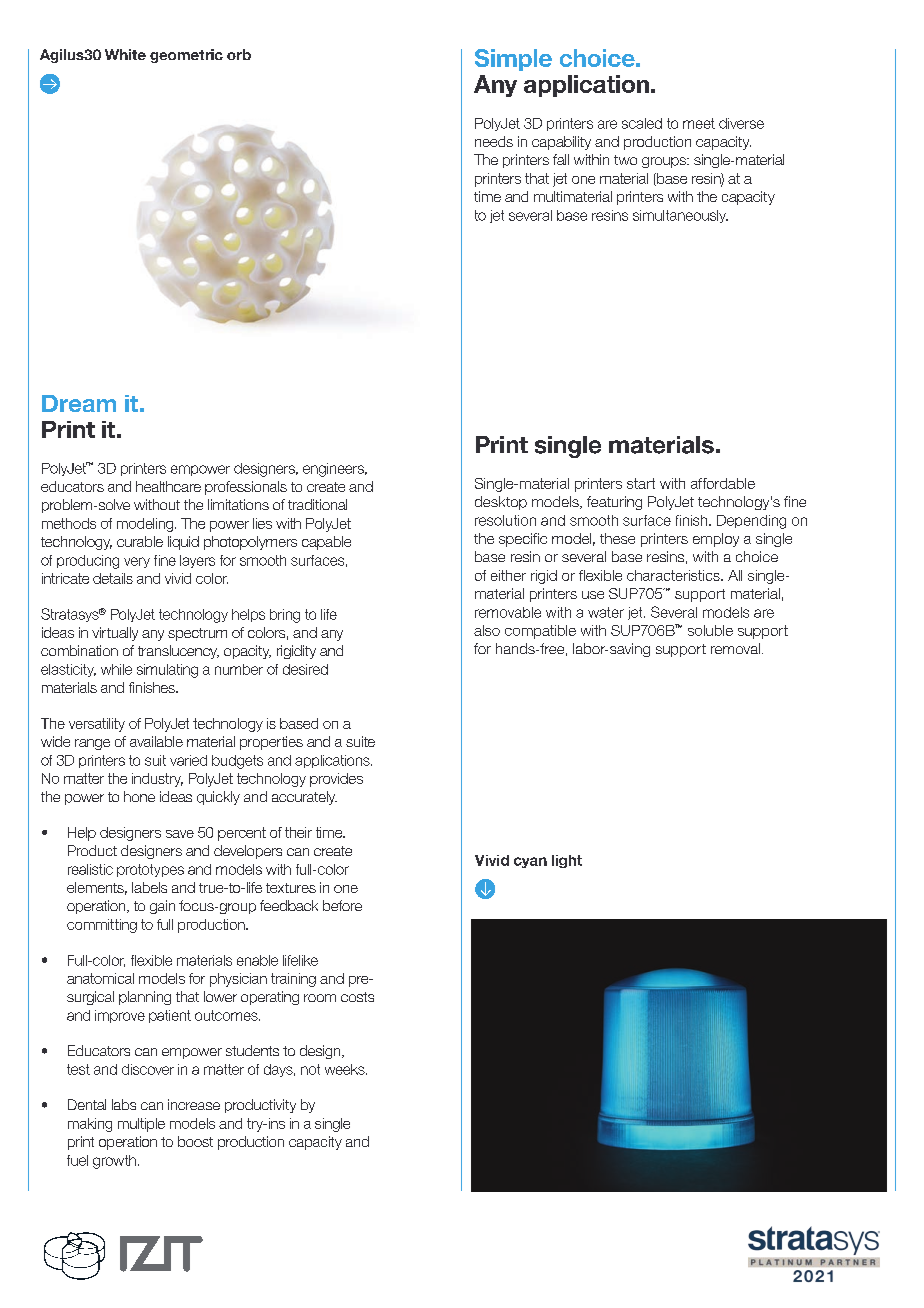  I want to click on scaled, so click(642, 123).
